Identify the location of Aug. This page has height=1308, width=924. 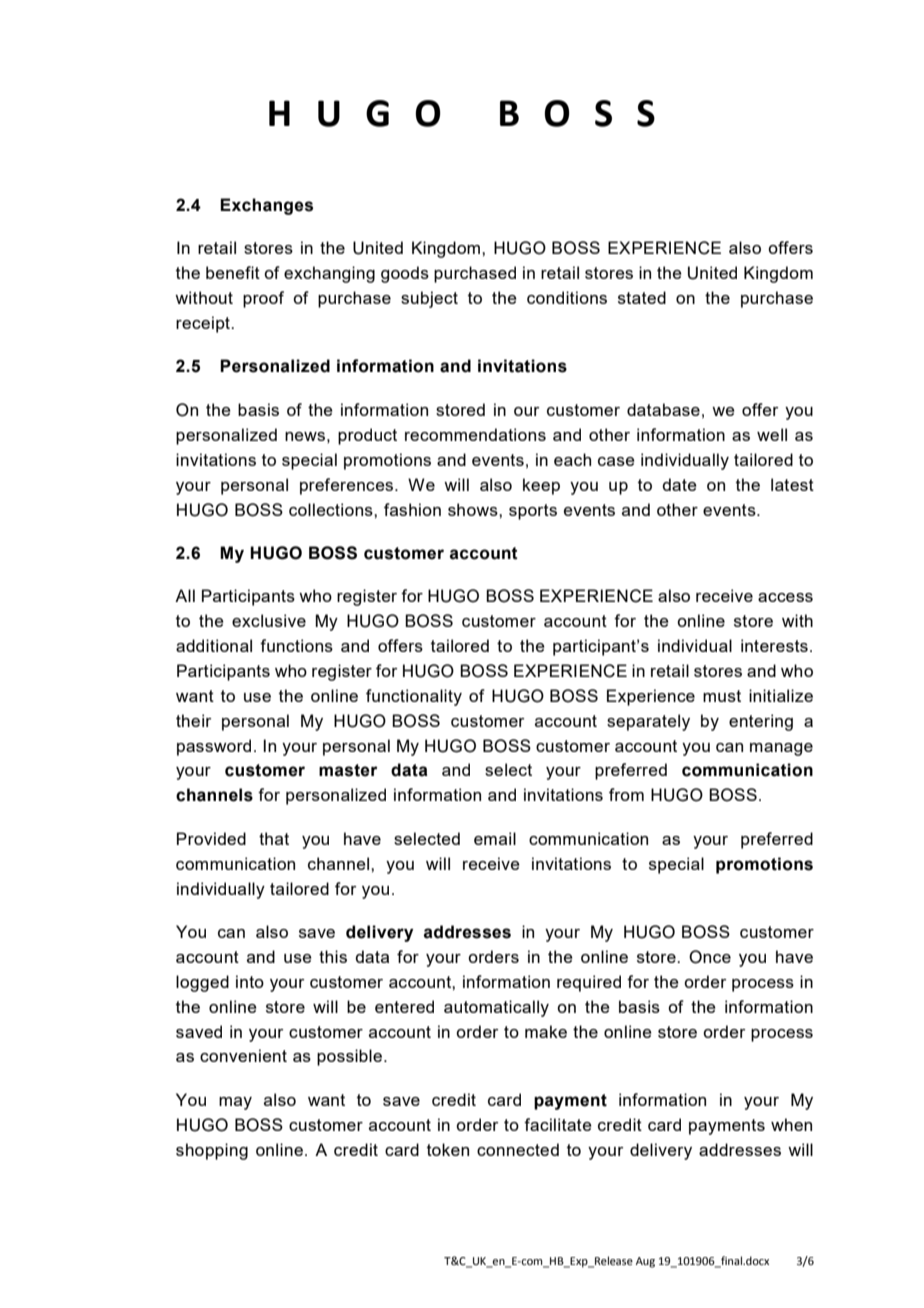
(645, 1262).
